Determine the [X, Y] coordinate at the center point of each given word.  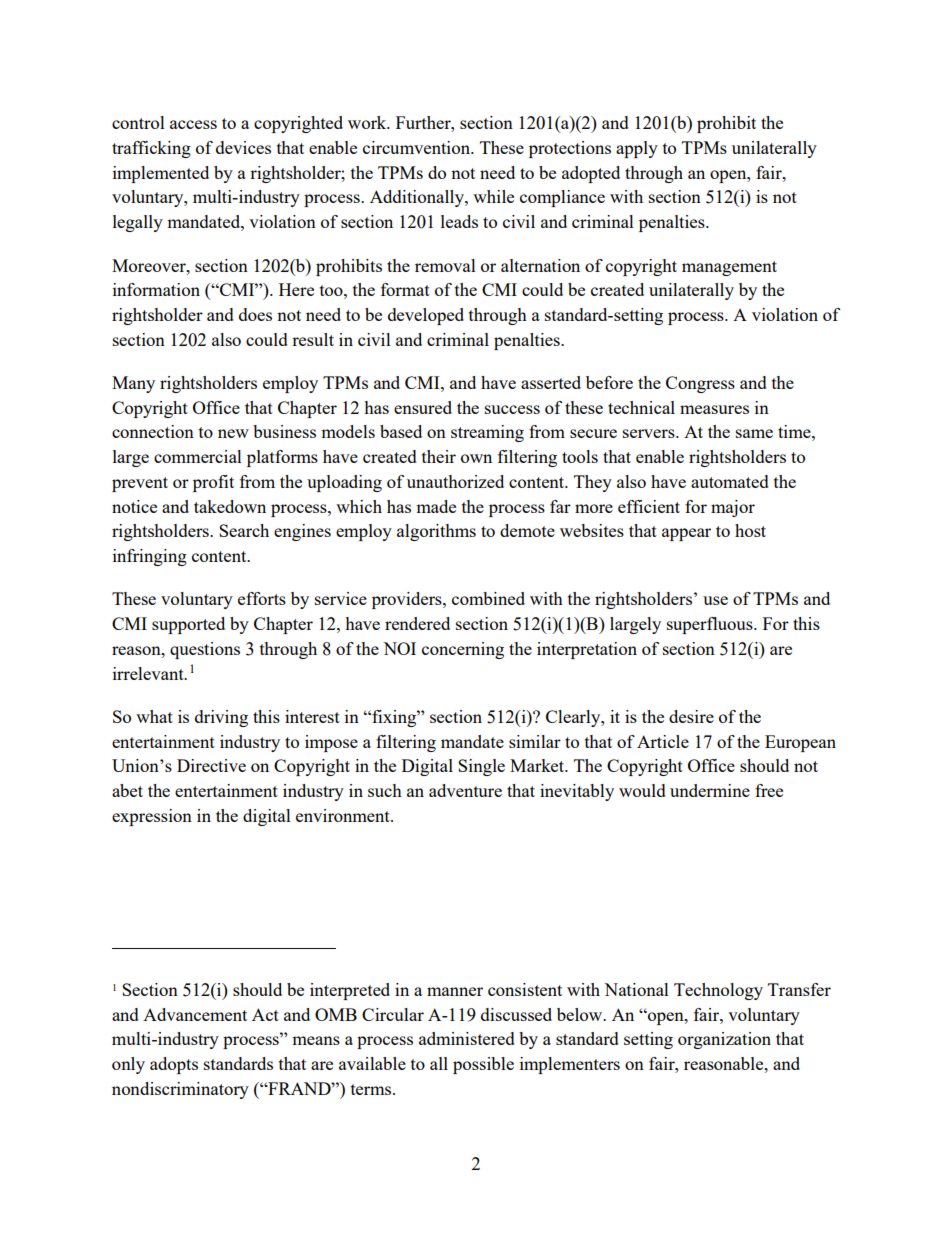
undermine [710, 790]
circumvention [418, 147]
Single [481, 767]
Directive [211, 765]
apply [637, 149]
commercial [198, 456]
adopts [174, 1065]
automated [730, 481]
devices [243, 147]
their [439, 456]
